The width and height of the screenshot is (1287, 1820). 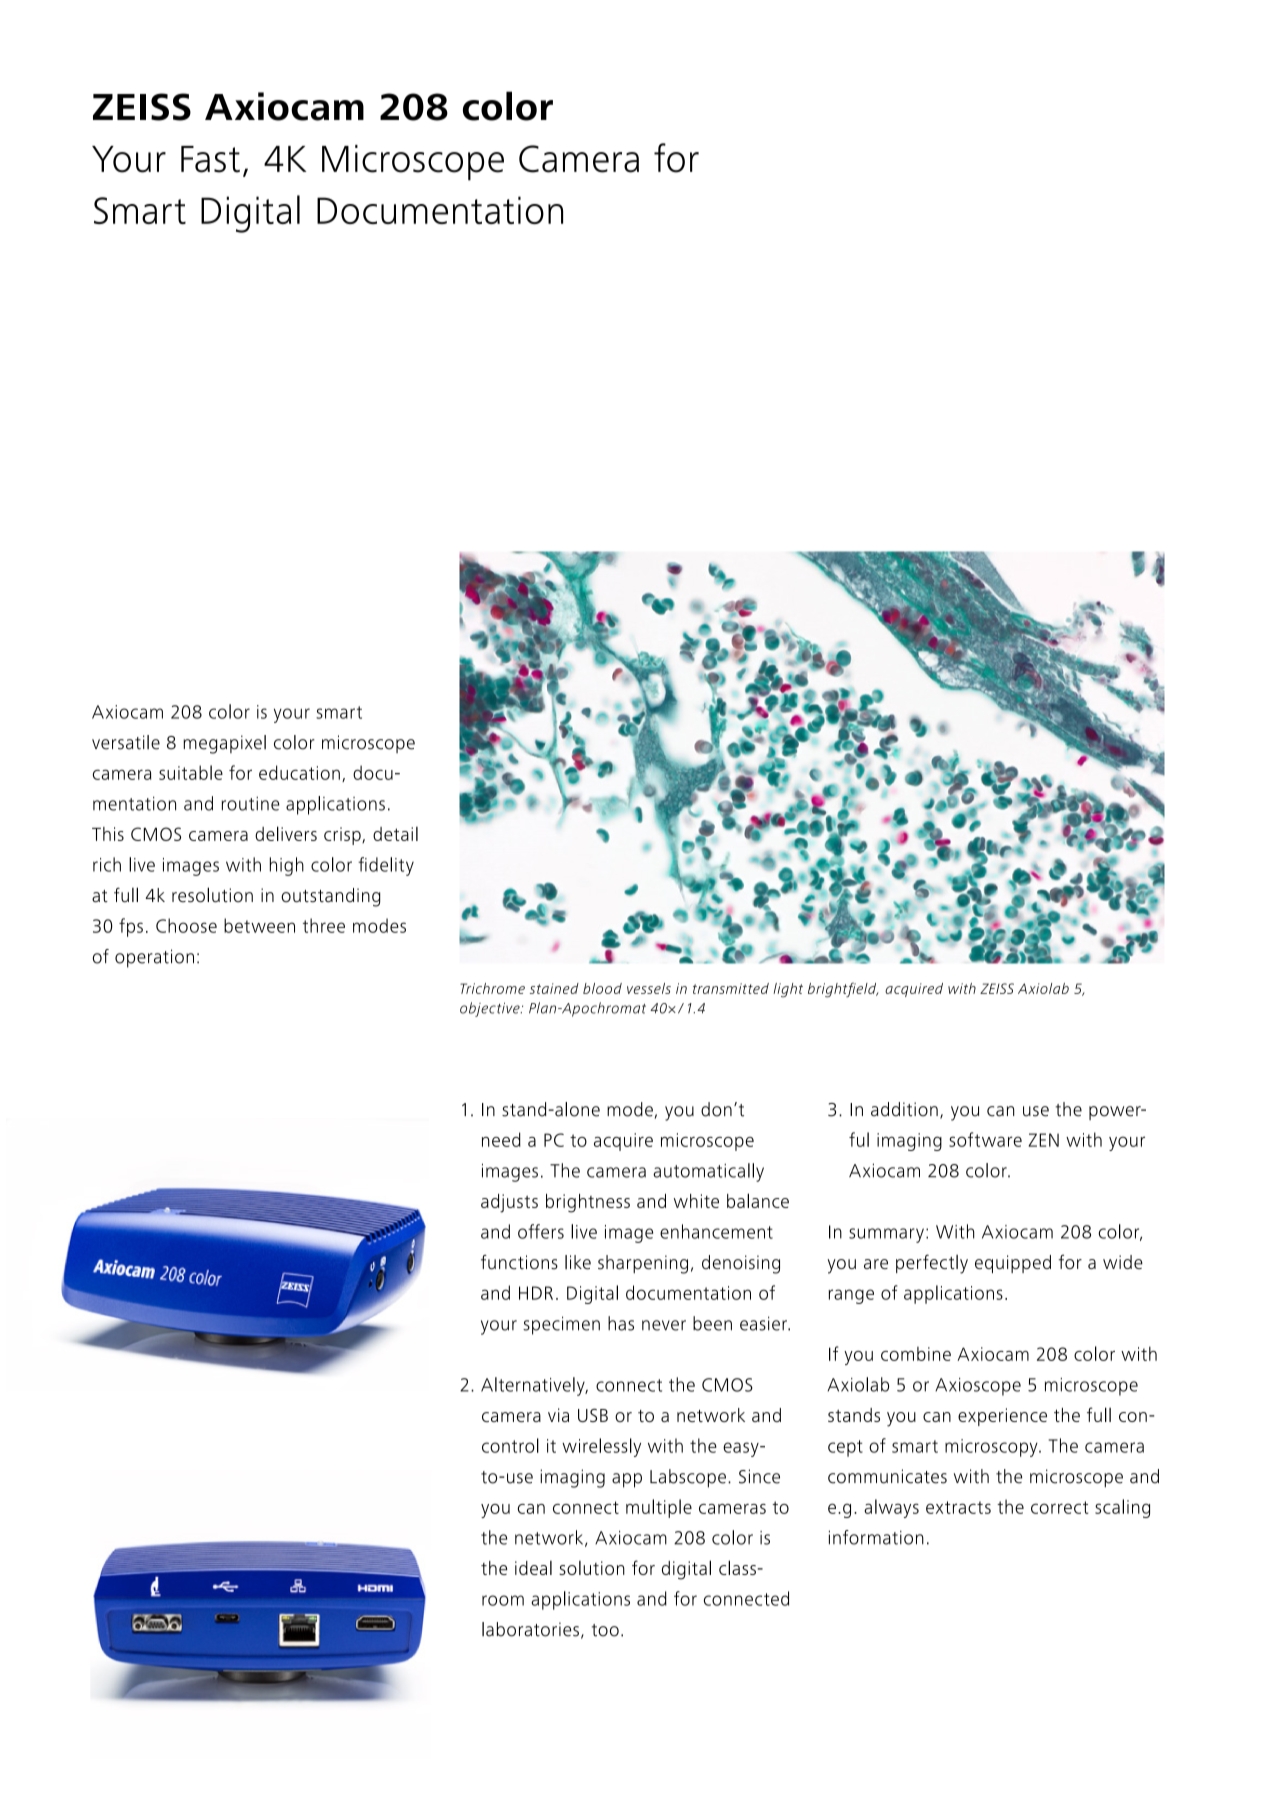 What do you see at coordinates (1013, 1264) in the screenshot?
I see `equipped` at bounding box center [1013, 1264].
